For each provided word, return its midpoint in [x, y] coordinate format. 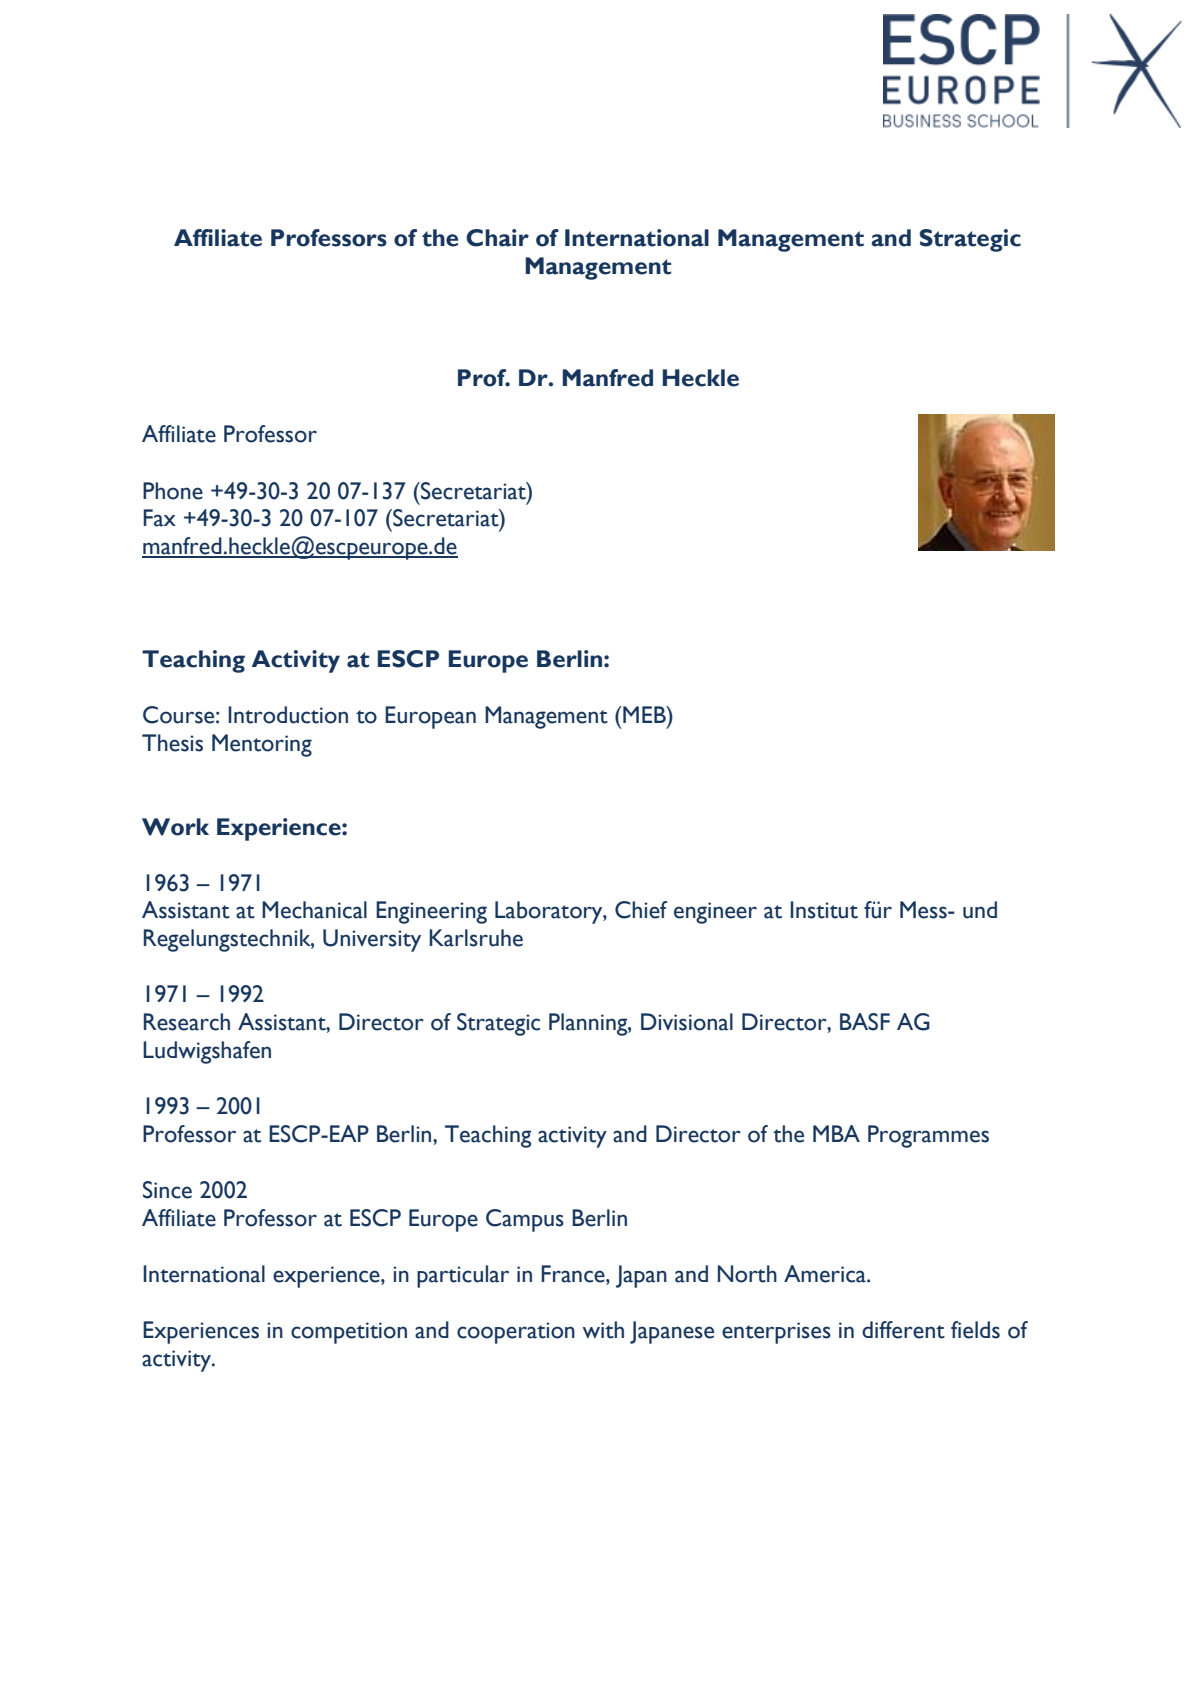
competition [349, 1333]
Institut [824, 910]
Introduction [288, 715]
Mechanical [314, 910]
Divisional [687, 1022]
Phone [173, 491]
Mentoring [262, 745]
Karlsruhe [476, 938]
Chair [497, 238]
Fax [159, 518]
